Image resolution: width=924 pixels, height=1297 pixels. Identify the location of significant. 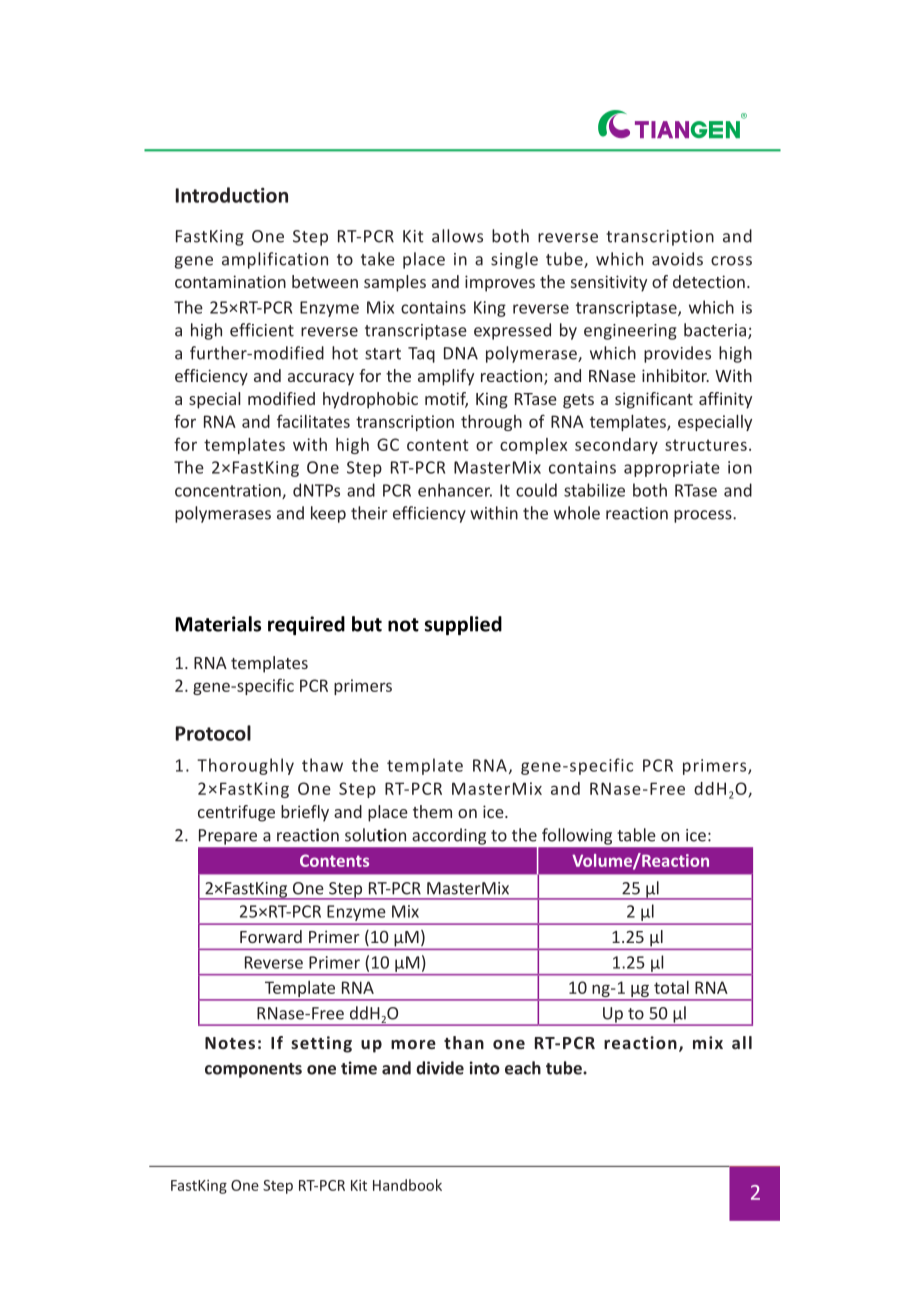
(654, 400).
